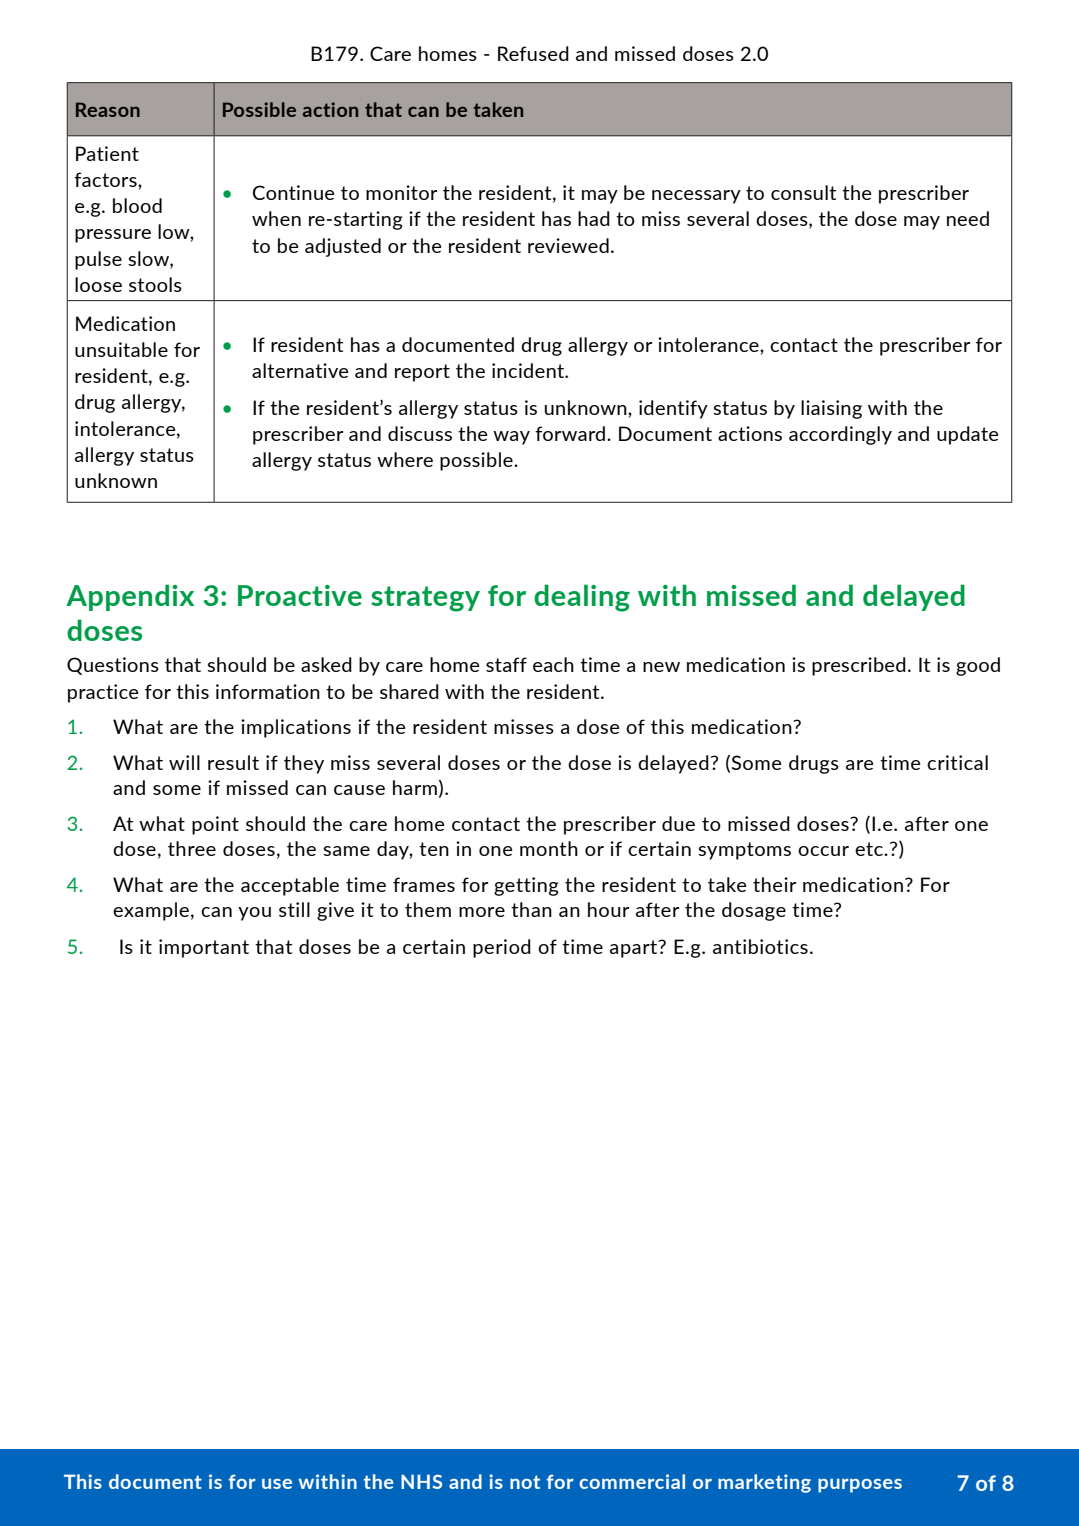  What do you see at coordinates (108, 109) in the screenshot?
I see `Reason` at bounding box center [108, 109].
